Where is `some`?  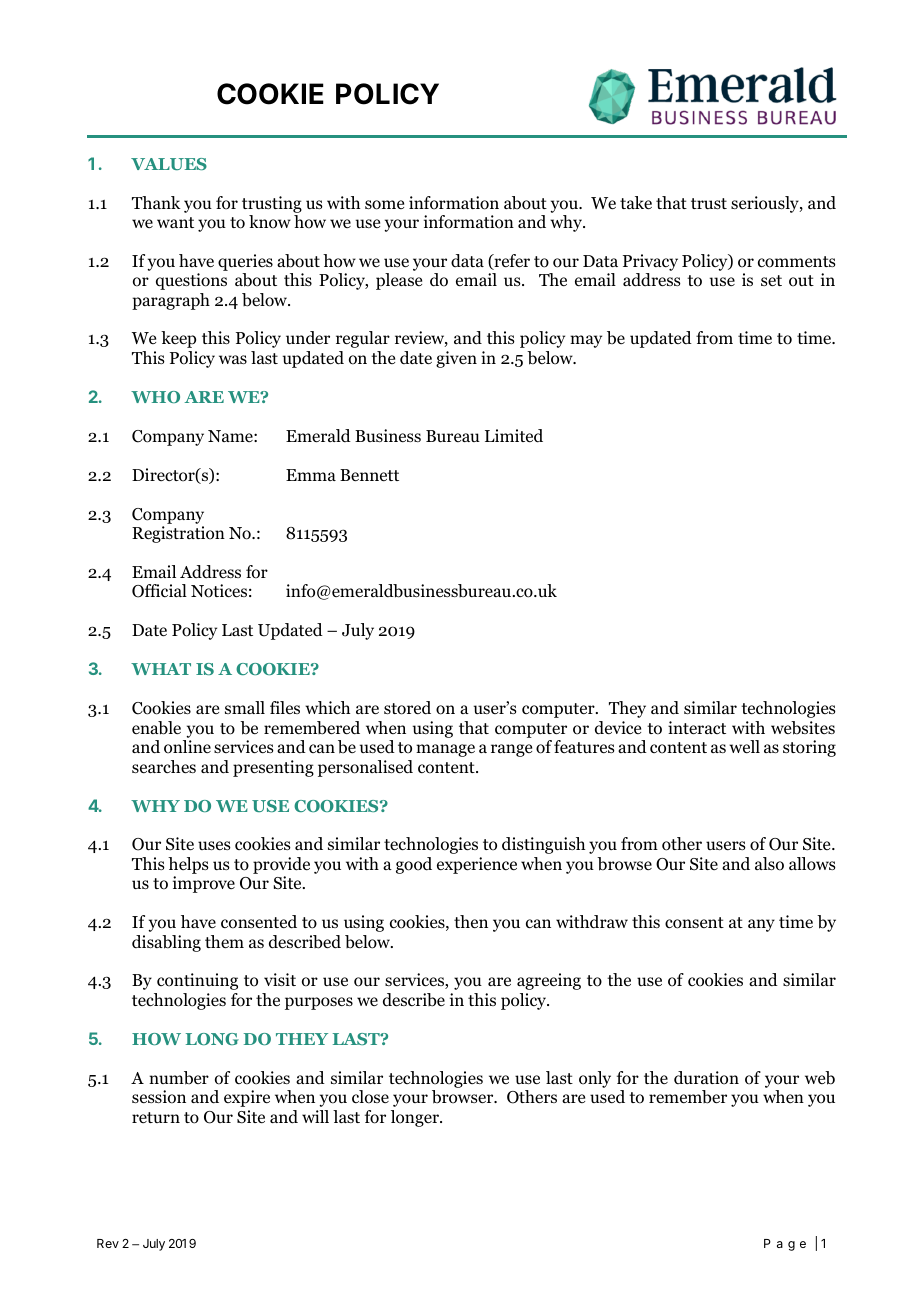 some is located at coordinates (384, 205).
